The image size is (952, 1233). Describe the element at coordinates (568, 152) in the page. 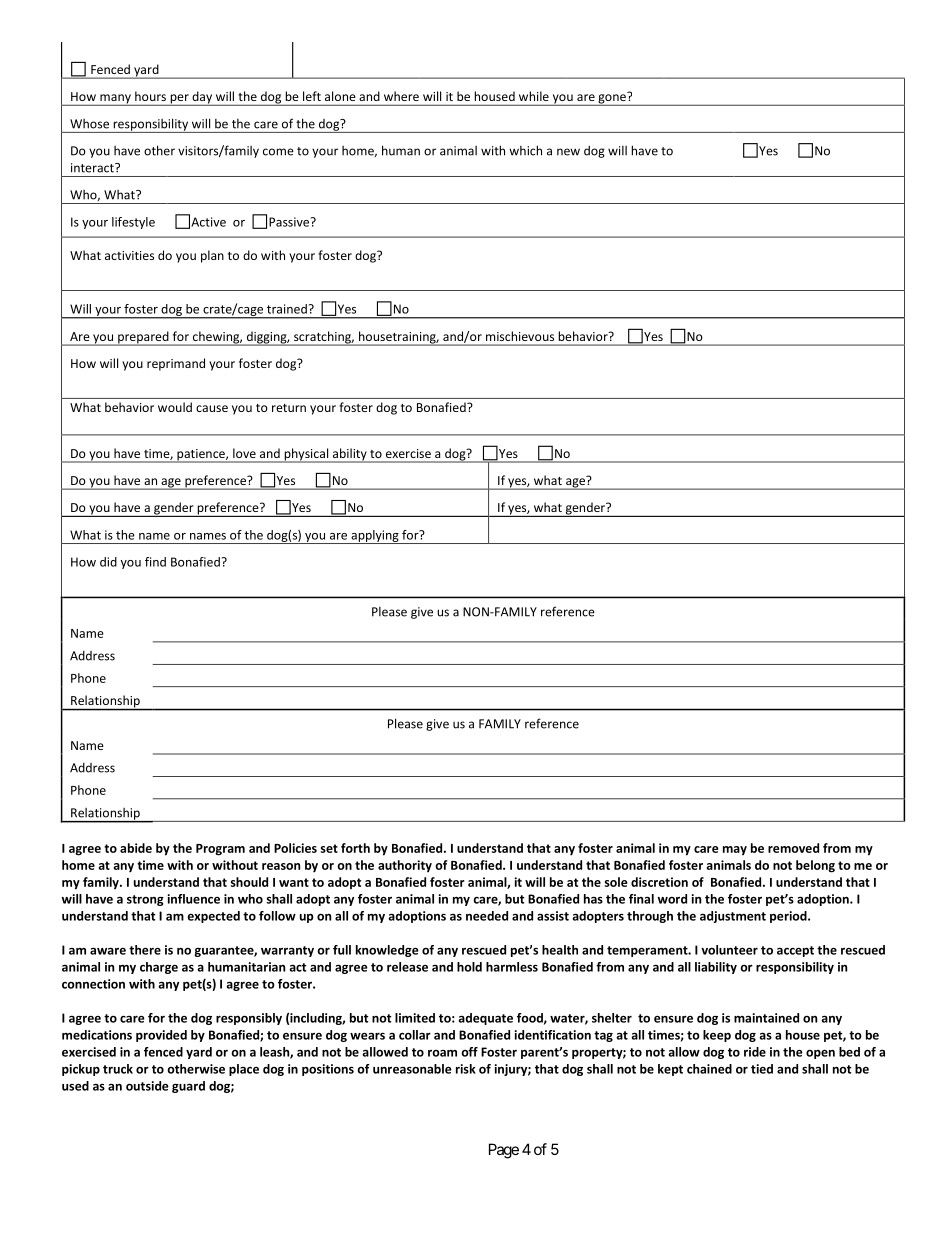

I see `new` at that location.
